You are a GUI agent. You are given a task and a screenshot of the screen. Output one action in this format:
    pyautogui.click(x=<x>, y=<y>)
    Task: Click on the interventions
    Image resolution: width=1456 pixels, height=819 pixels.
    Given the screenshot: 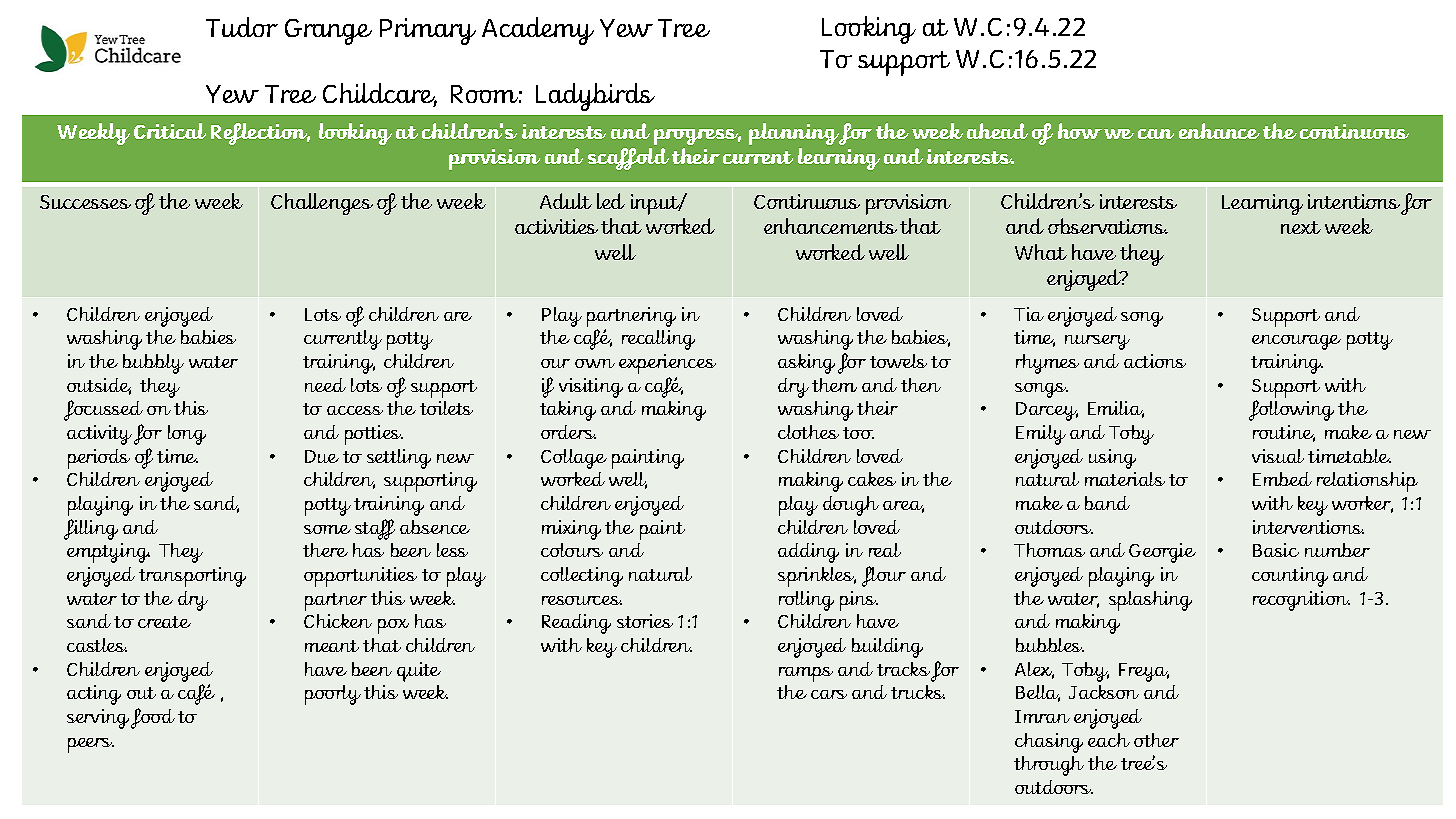 What is the action you would take?
    pyautogui.click(x=1308, y=527)
